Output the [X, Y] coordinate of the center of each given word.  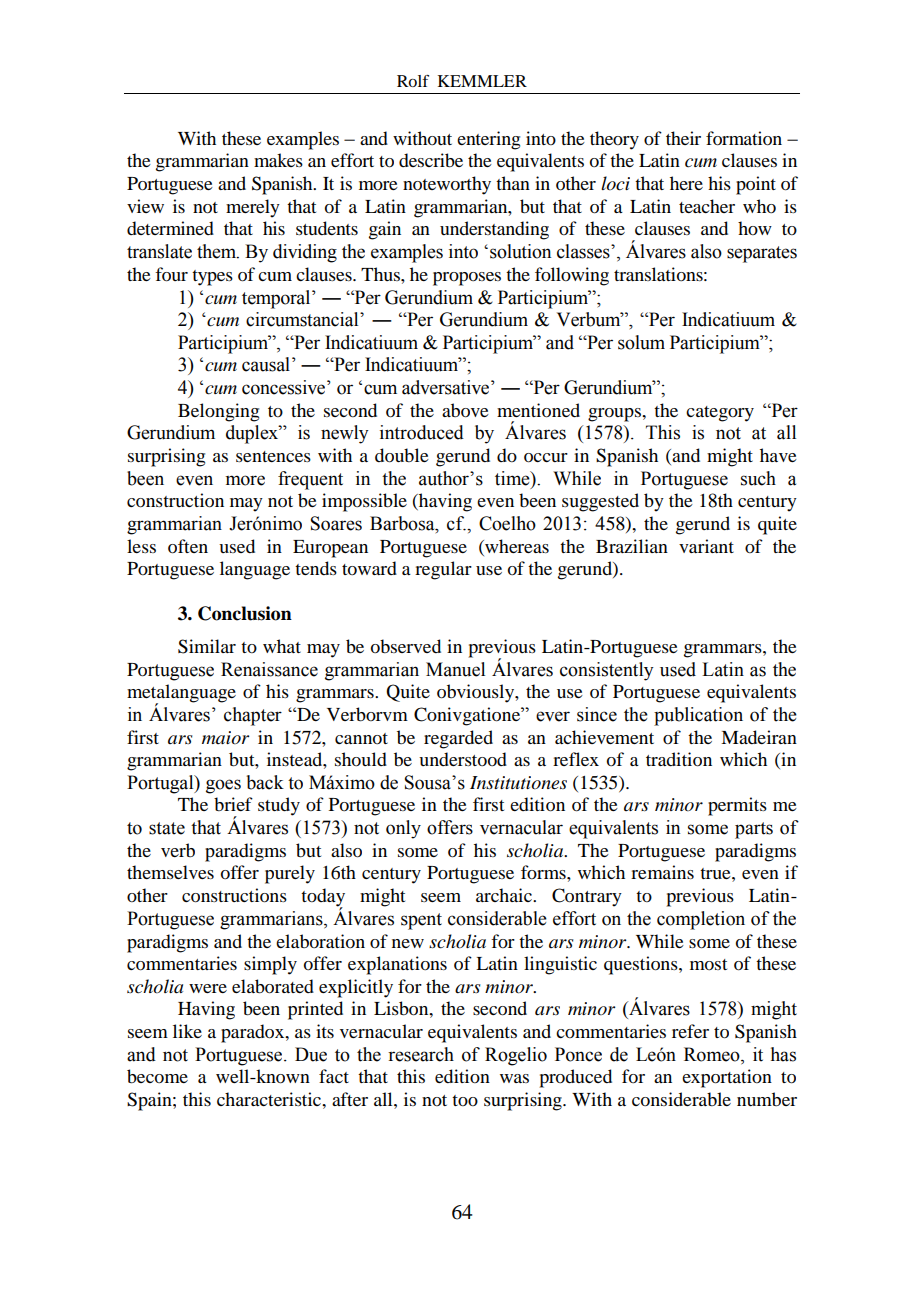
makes [278, 160]
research [421, 1054]
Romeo [713, 1055]
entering [488, 140]
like [187, 1031]
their [683, 138]
